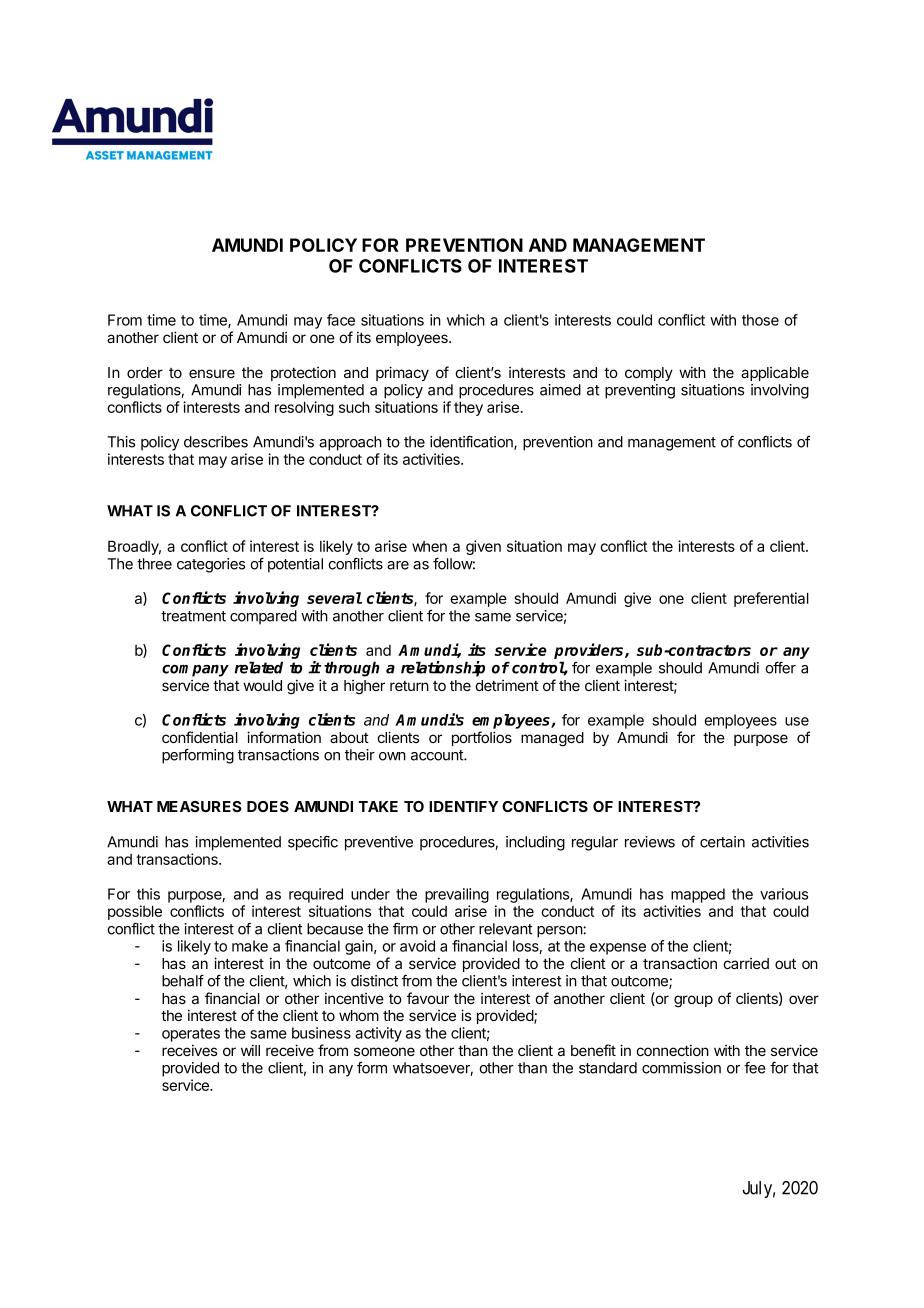  Describe the element at coordinates (212, 373) in the image. I see `ensure` at that location.
